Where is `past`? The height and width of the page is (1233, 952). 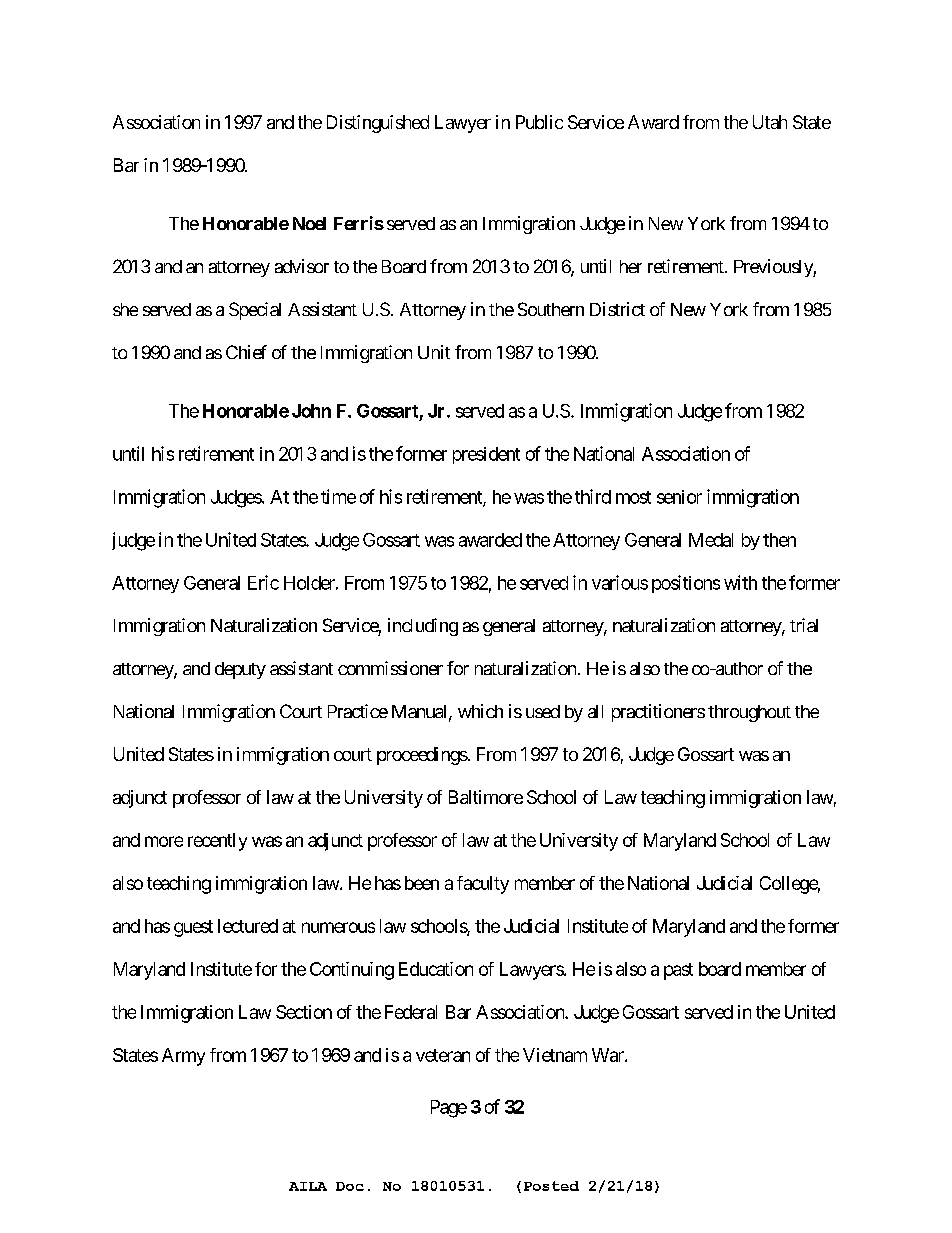
past is located at coordinates (678, 971).
